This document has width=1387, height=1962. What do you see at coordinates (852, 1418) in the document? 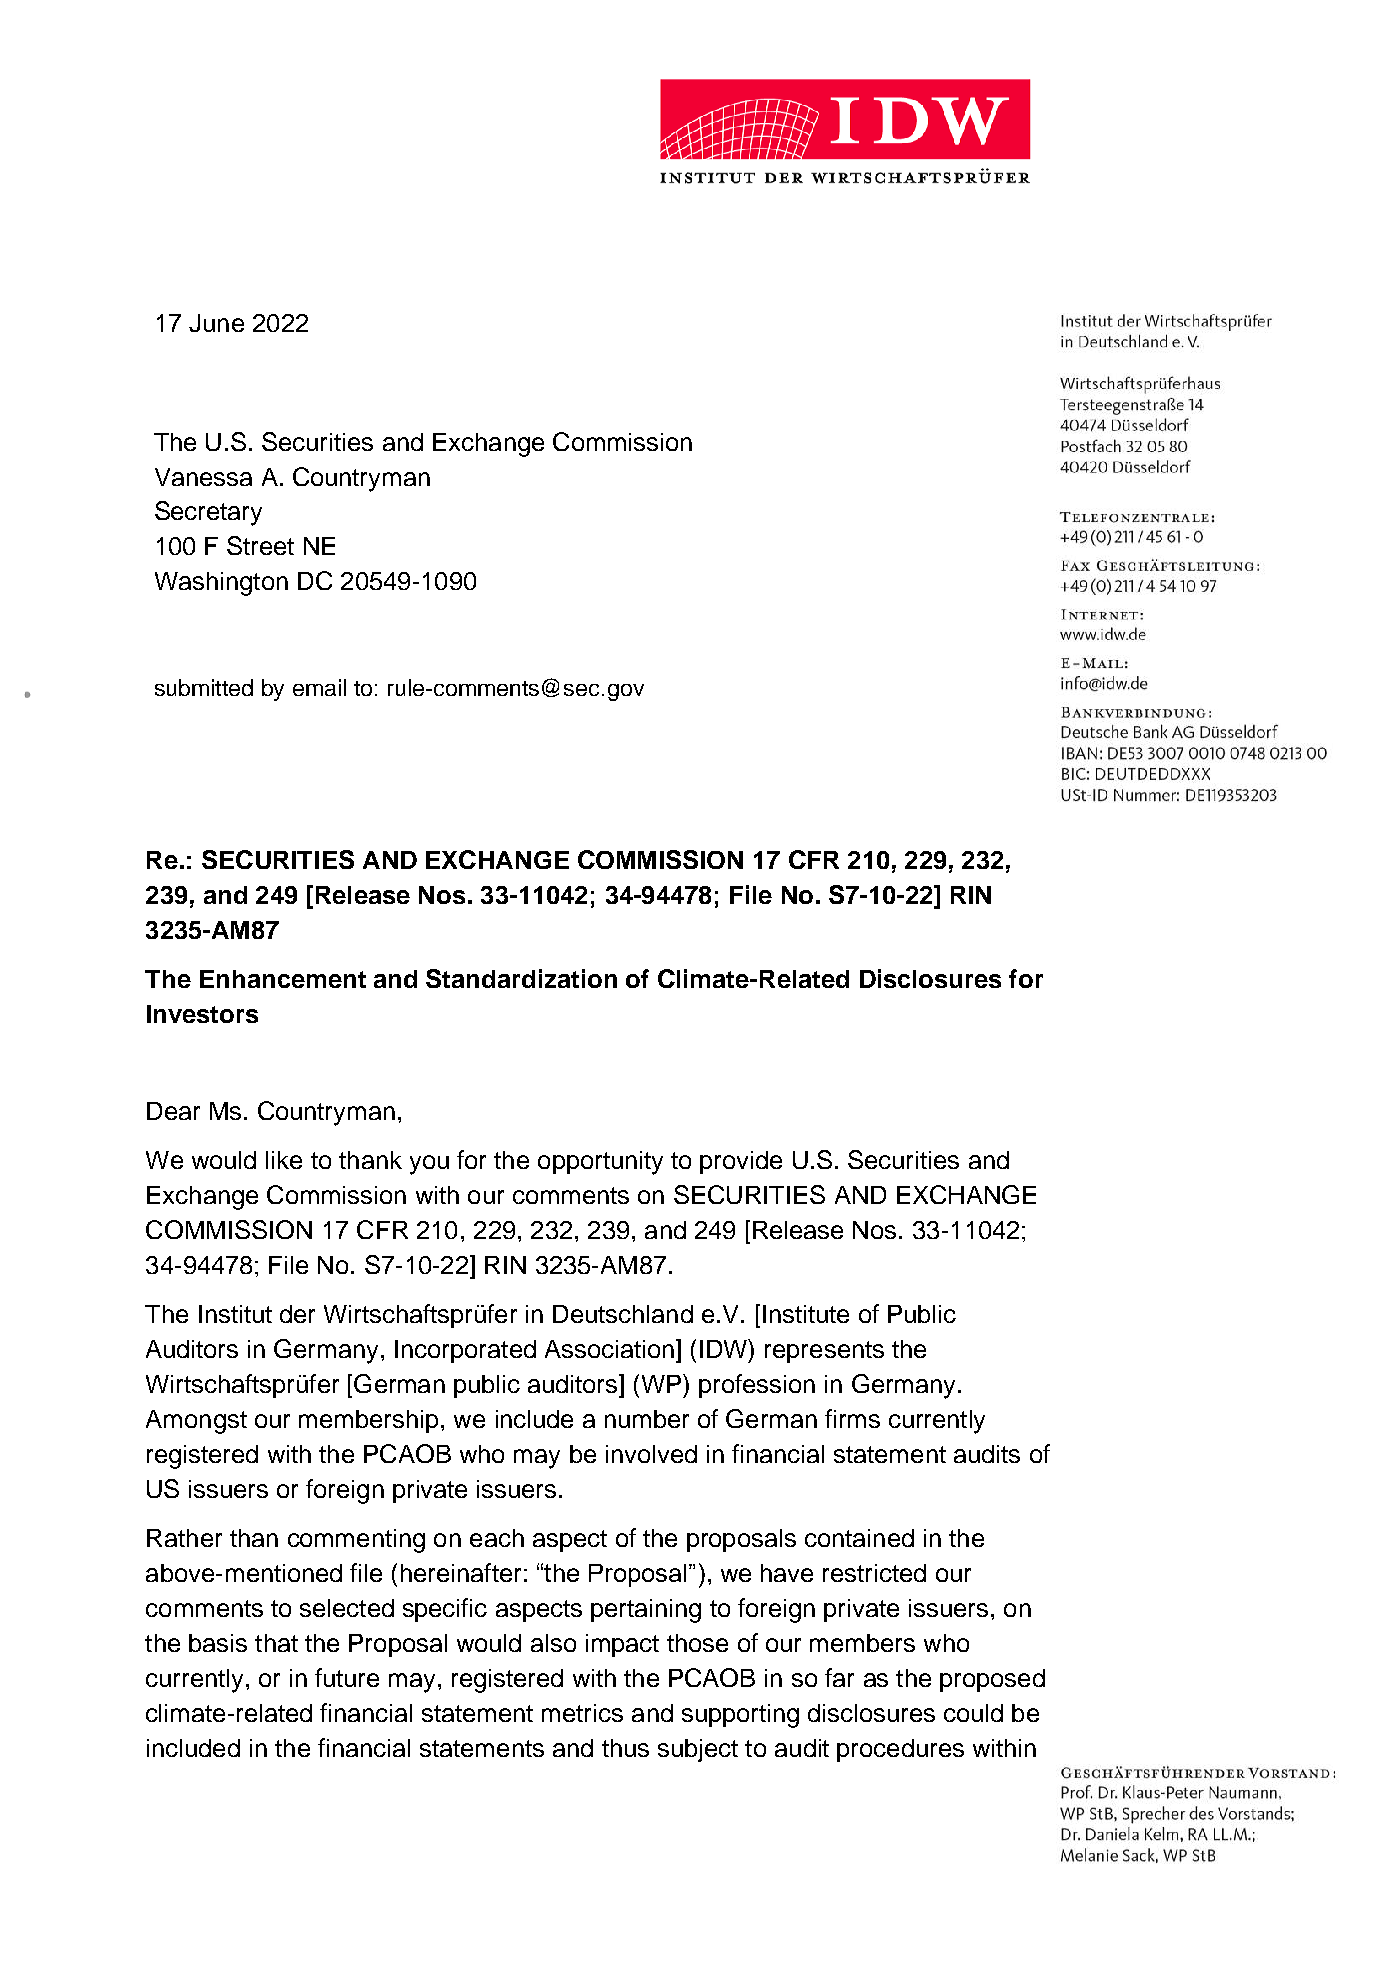
I see `firms` at bounding box center [852, 1418].
